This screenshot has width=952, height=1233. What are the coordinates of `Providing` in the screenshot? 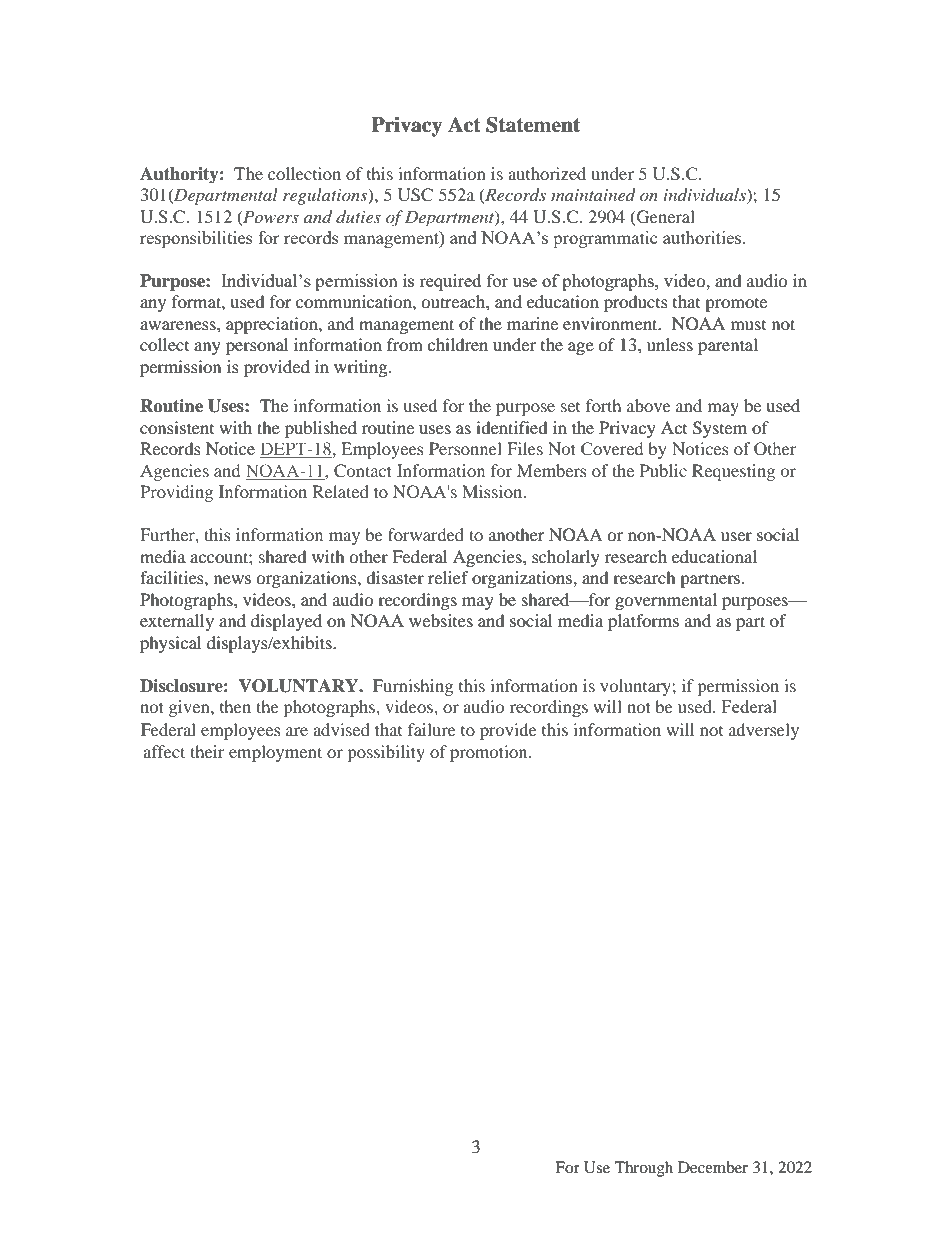 It's located at (176, 493).
